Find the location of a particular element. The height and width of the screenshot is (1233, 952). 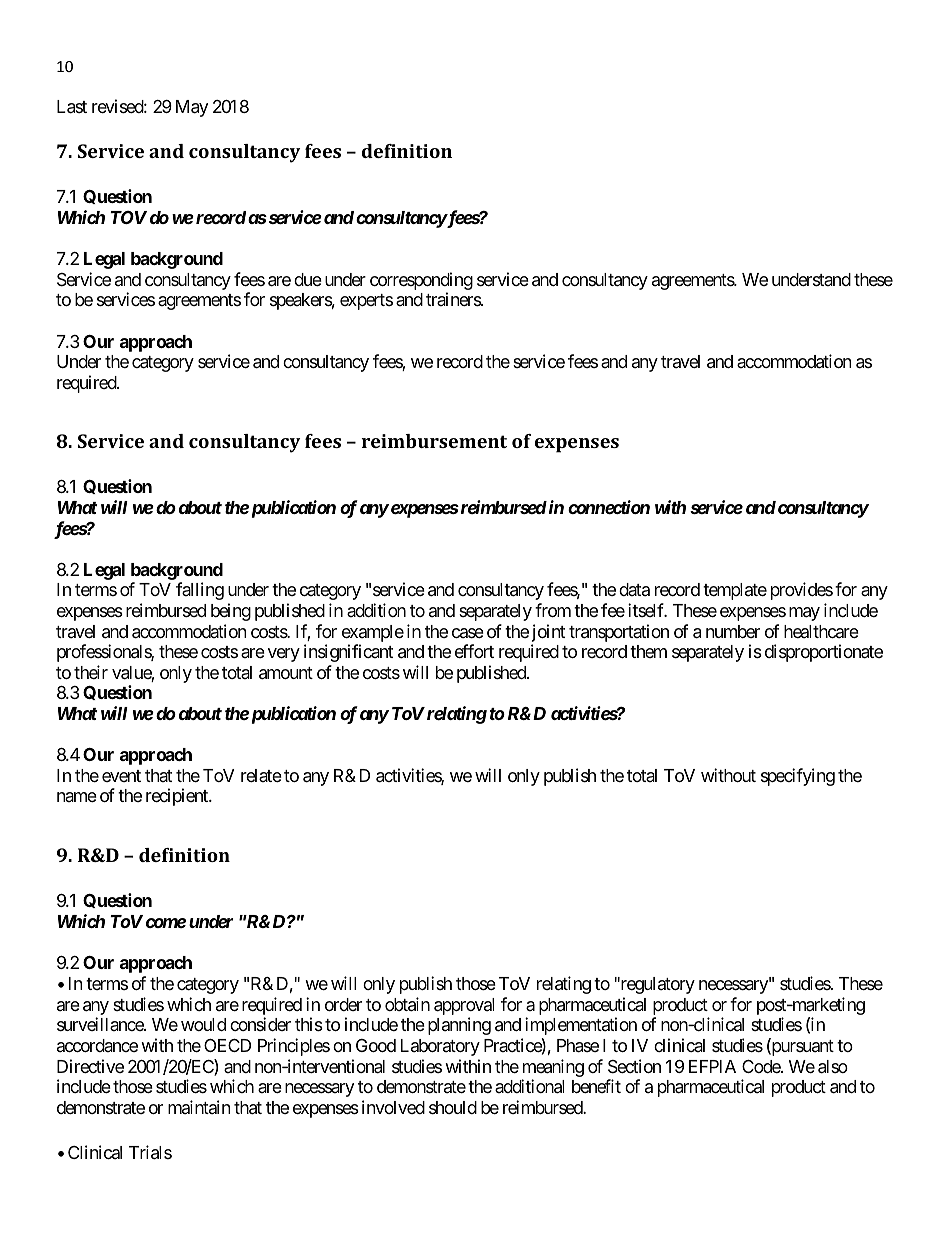

maintain is located at coordinates (199, 1107).
